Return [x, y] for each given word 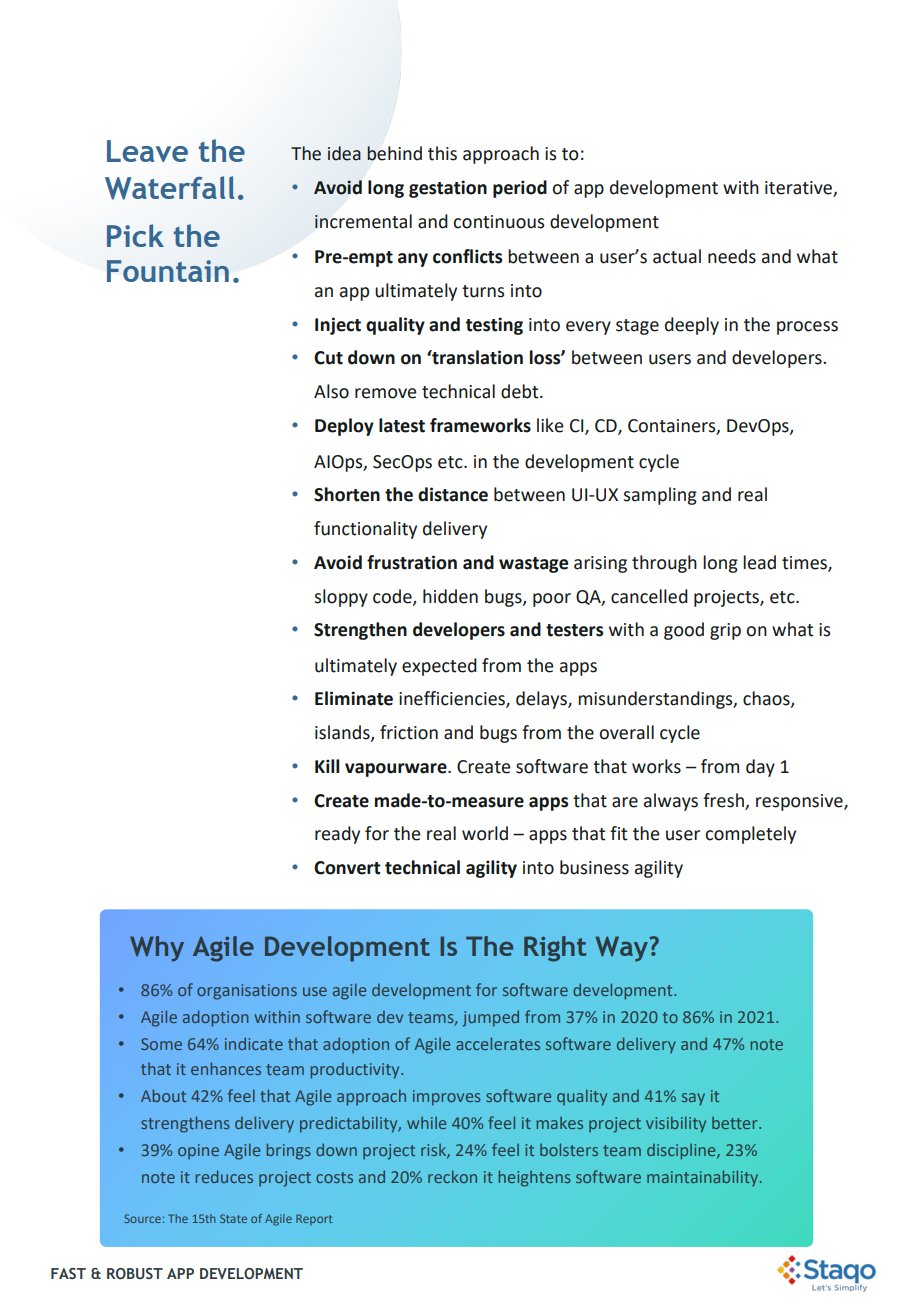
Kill [327, 766]
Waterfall [170, 188]
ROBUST [135, 1273]
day [760, 768]
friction [409, 732]
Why [157, 949]
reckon [452, 1176]
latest [402, 425]
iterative [799, 189]
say [693, 1099]
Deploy [344, 427]
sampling [660, 496]
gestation [448, 189]
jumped [490, 1018]
